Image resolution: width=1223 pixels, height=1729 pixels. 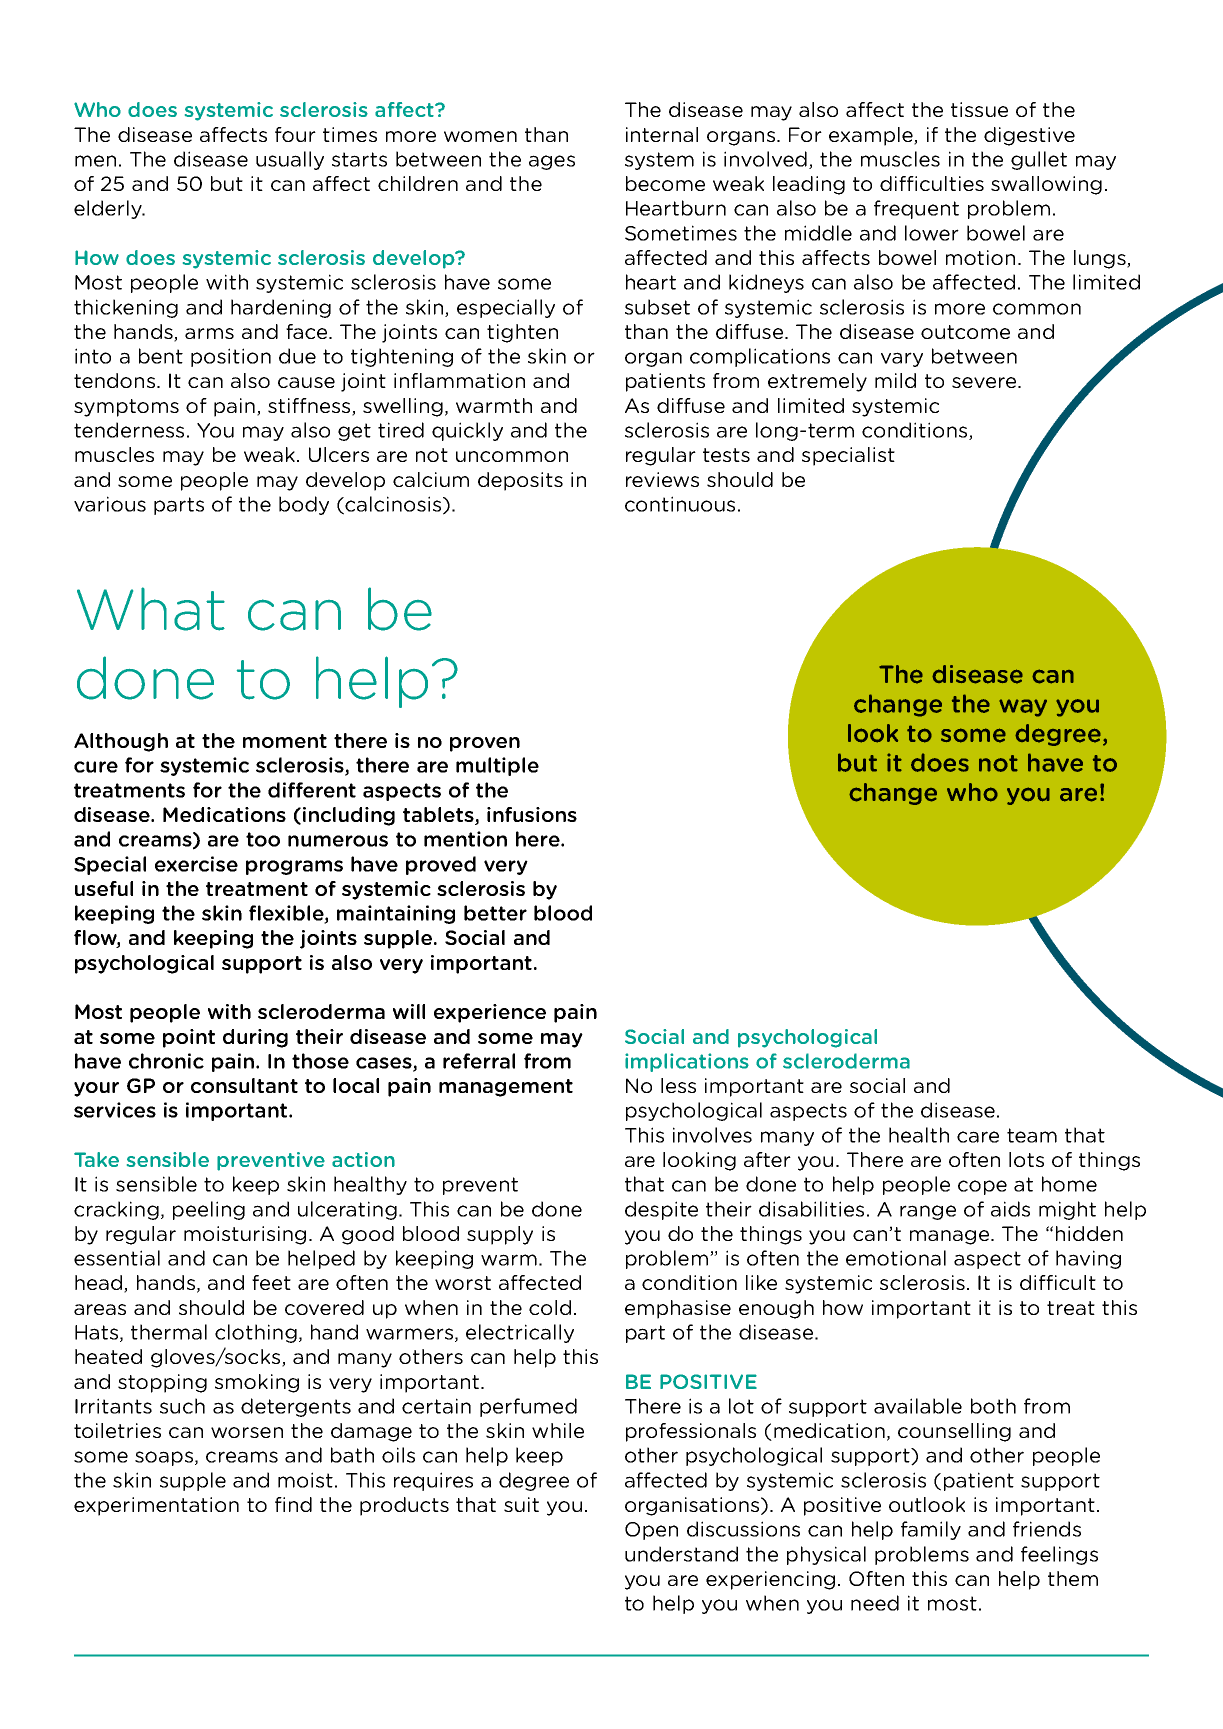 What do you see at coordinates (290, 160) in the image?
I see `usually` at bounding box center [290, 160].
